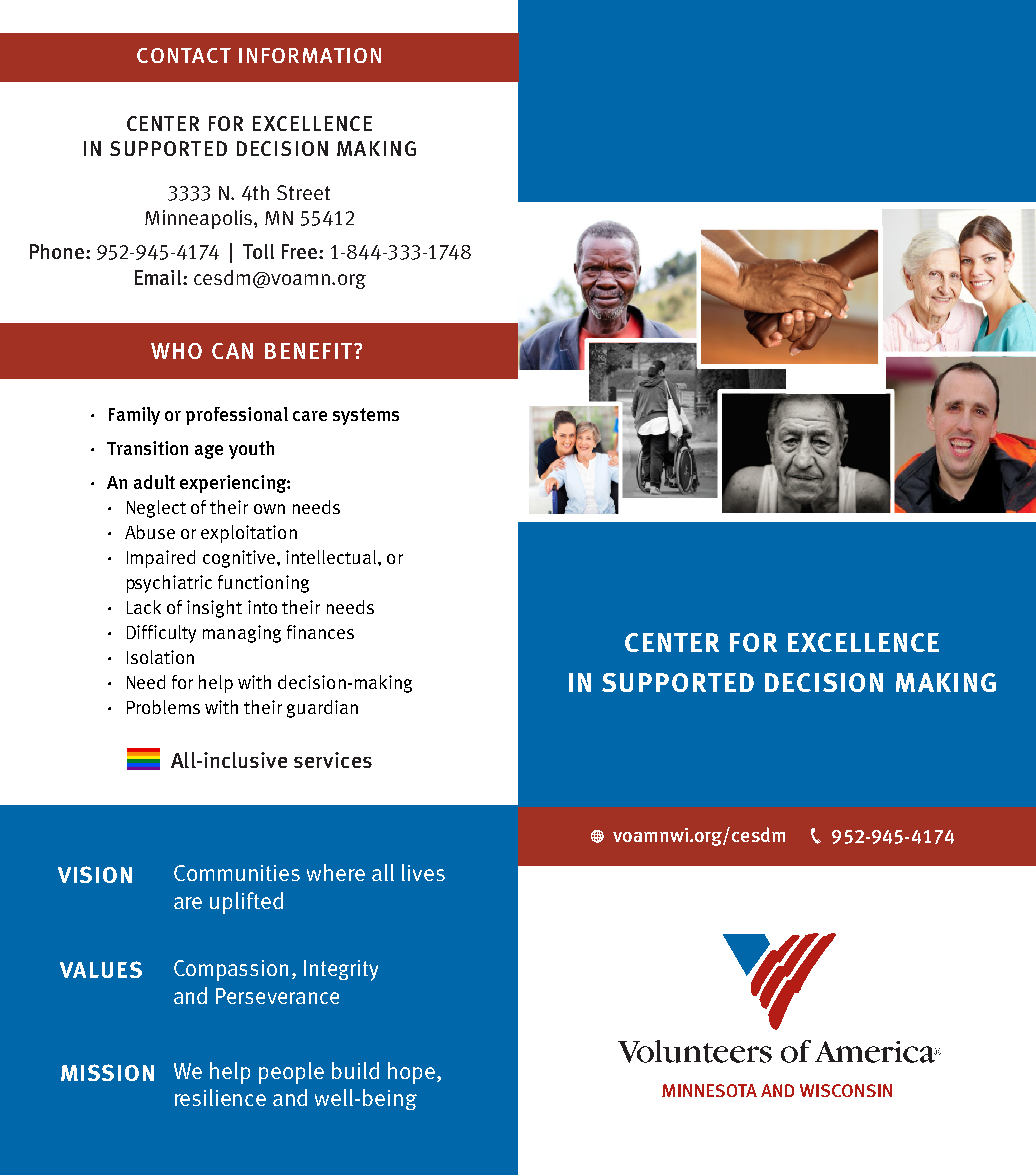  I want to click on Communities, so click(237, 873).
